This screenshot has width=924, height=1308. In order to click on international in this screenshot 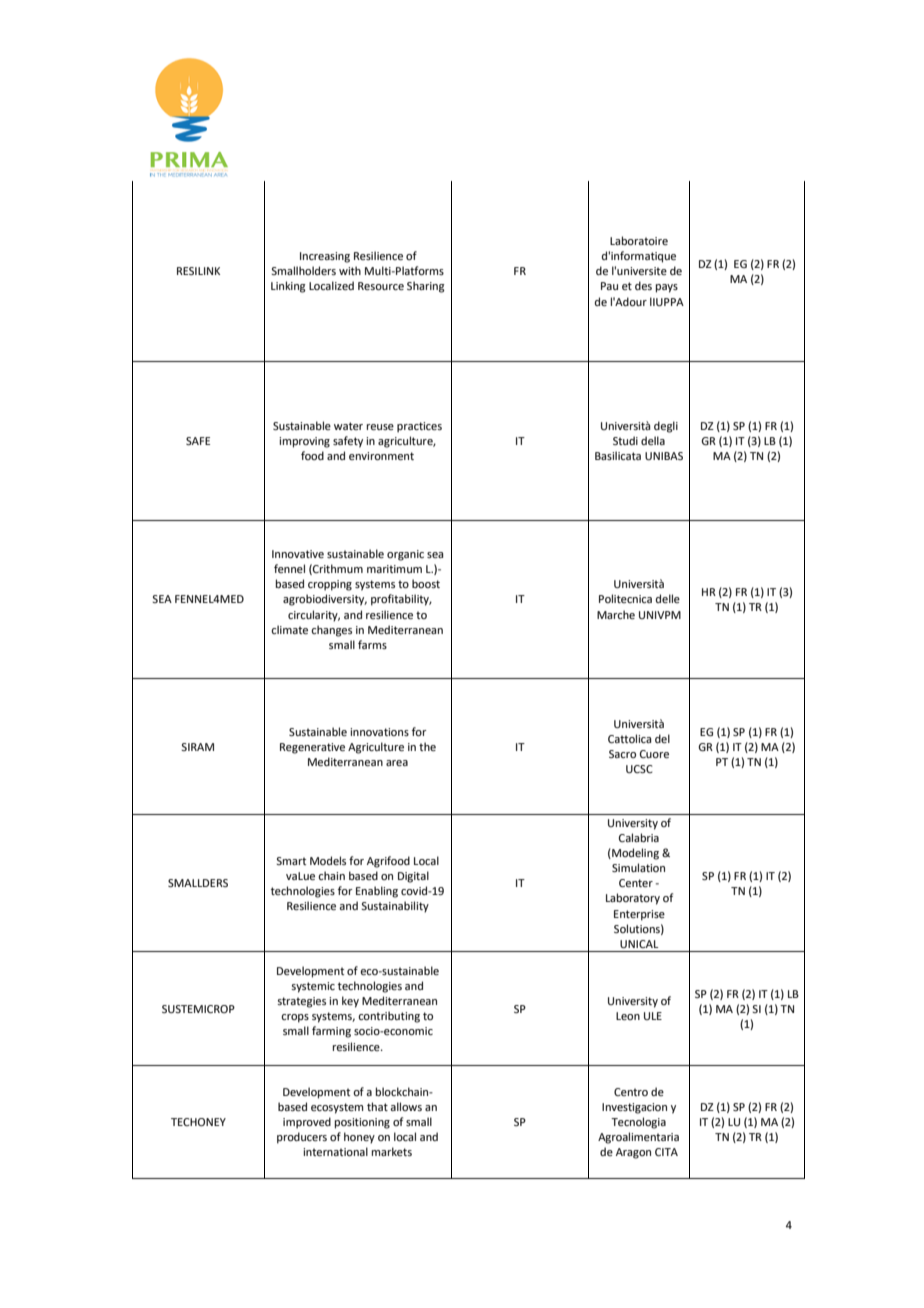, I will do `click(335, 1151)`.
